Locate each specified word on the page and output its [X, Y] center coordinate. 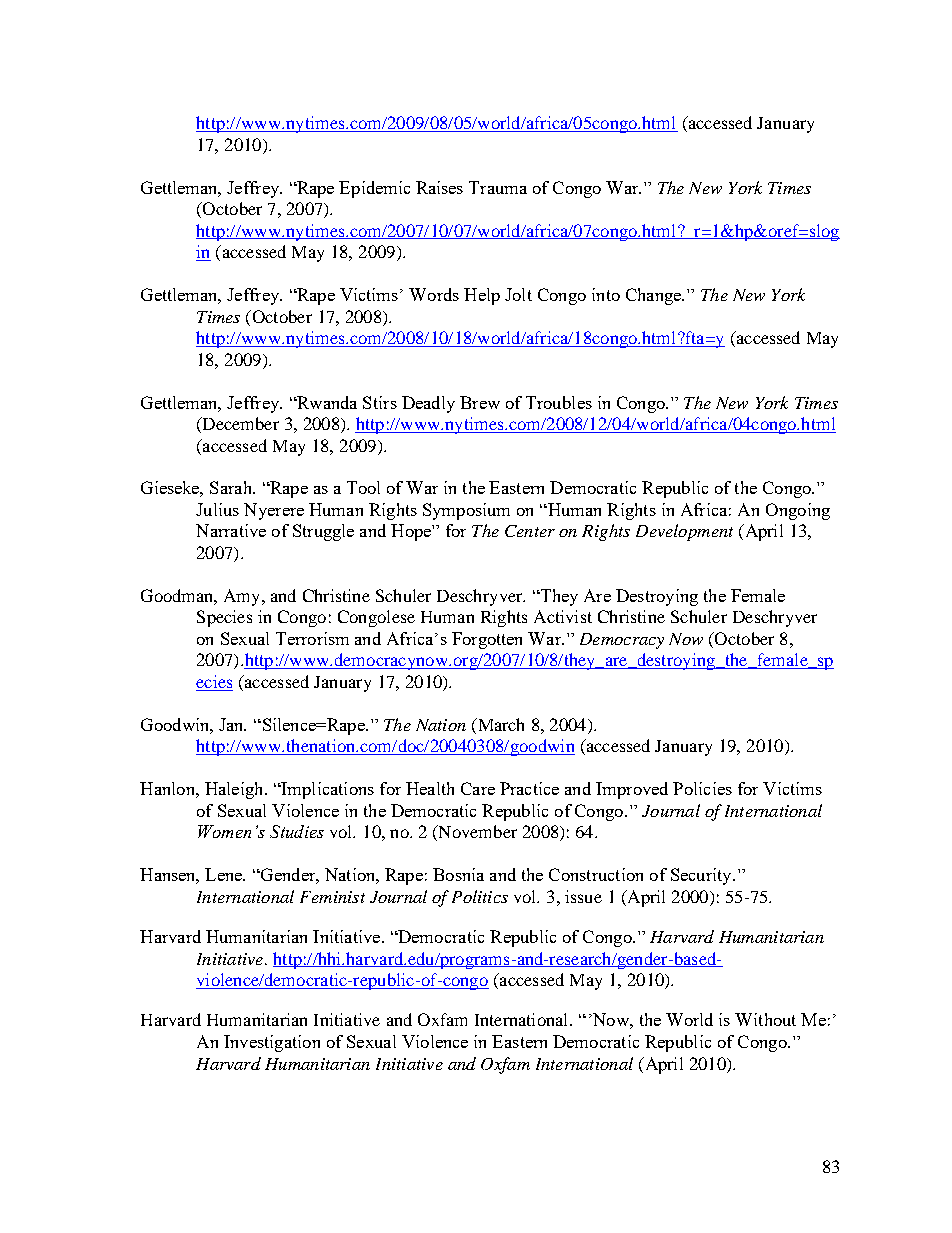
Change [654, 296]
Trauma [498, 187]
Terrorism [312, 638]
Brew [480, 402]
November [476, 833]
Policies [702, 788]
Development [684, 532]
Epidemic [374, 189]
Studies [297, 831]
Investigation [272, 1043]
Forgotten [487, 640]
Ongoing [798, 511]
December [239, 425]
